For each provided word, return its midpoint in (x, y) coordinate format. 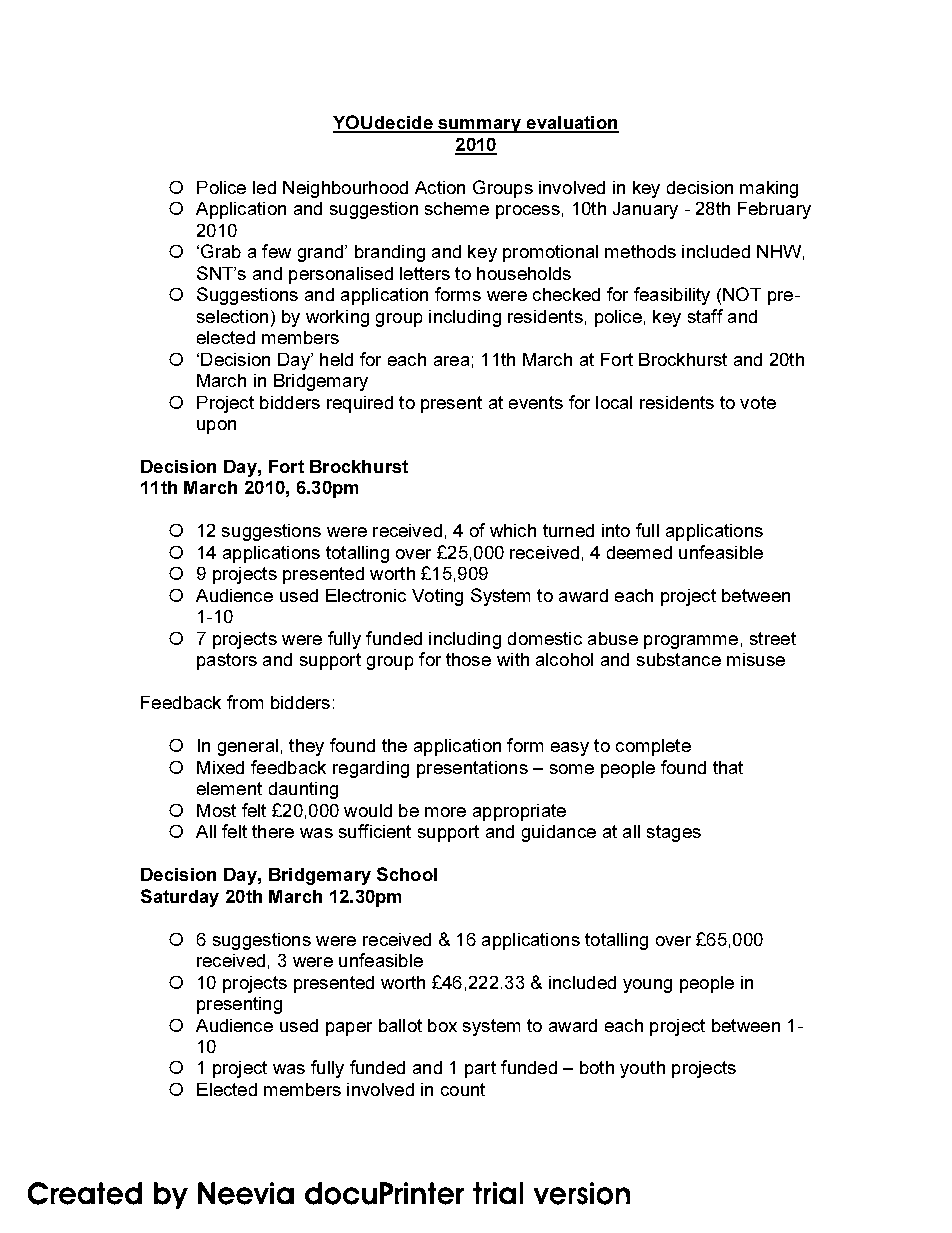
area (451, 361)
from (245, 702)
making (769, 189)
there (273, 831)
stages (674, 833)
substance (679, 659)
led (264, 187)
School (407, 874)
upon (216, 427)
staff (705, 316)
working (337, 318)
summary (479, 126)
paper (349, 1029)
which (513, 530)
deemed (639, 552)
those (468, 659)
